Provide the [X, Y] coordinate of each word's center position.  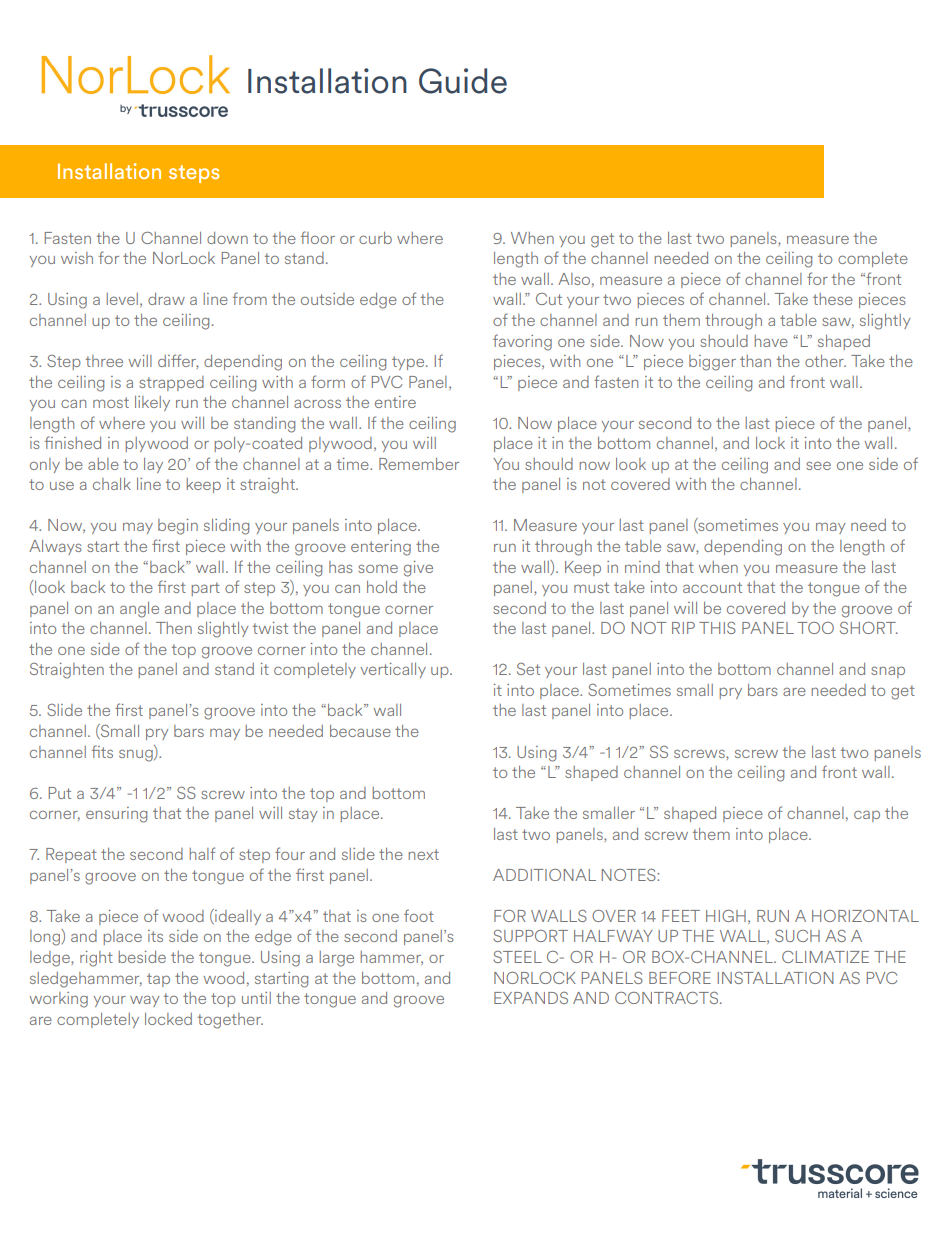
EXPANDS [531, 998]
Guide [463, 81]
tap [158, 980]
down [227, 238]
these [833, 299]
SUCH [797, 935]
